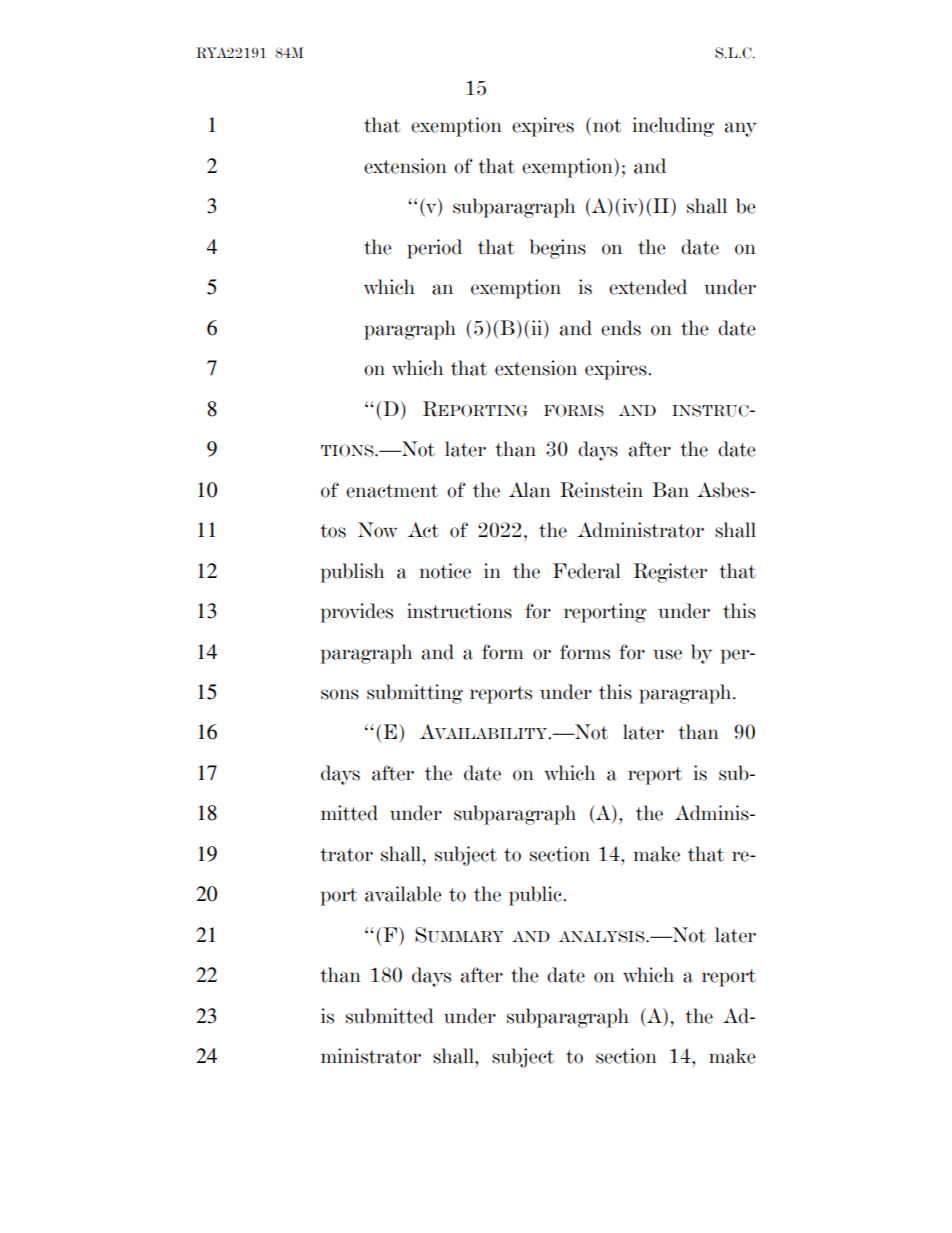 This screenshot has height=1233, width=952. Describe the element at coordinates (558, 249) in the screenshot. I see `begins` at that location.
